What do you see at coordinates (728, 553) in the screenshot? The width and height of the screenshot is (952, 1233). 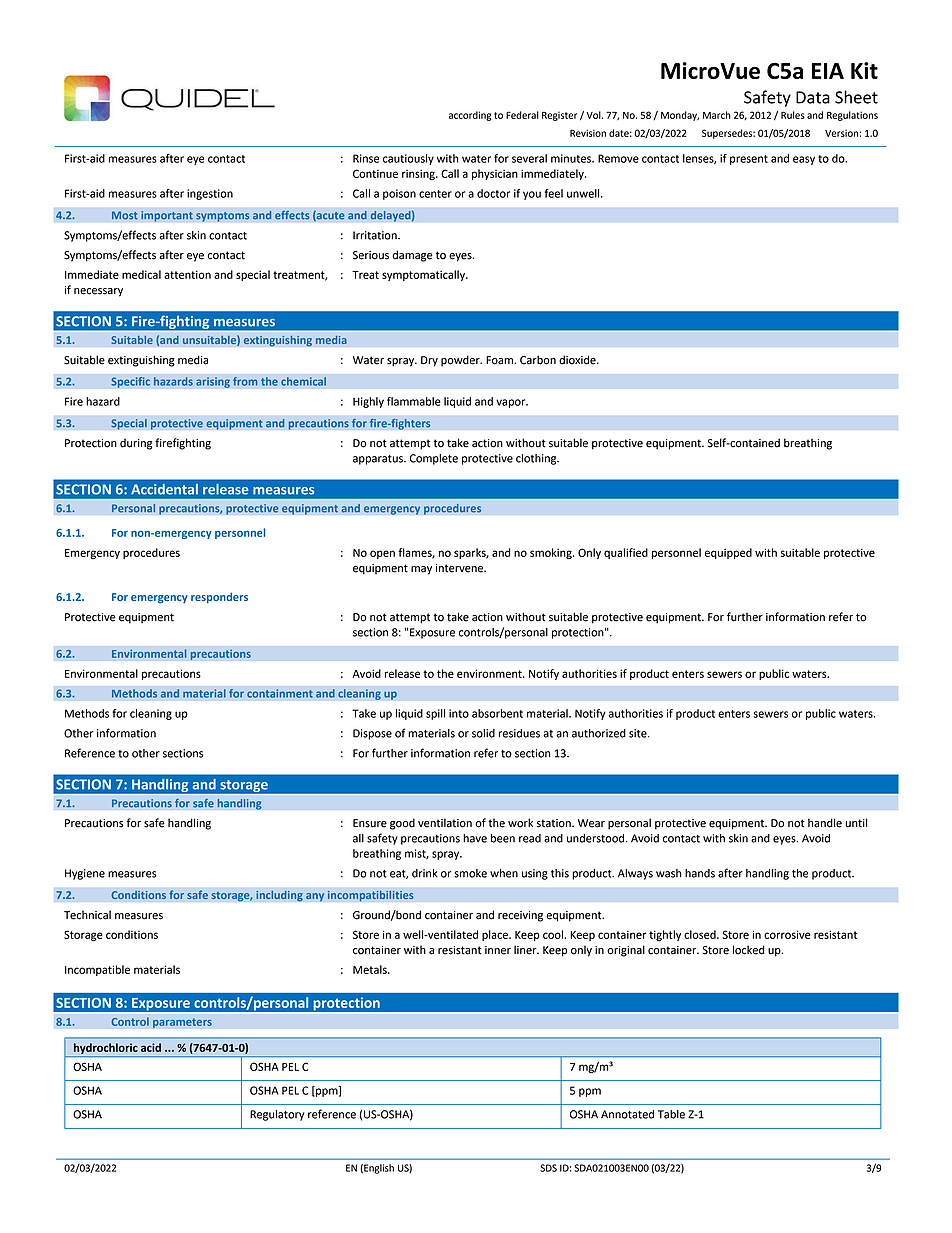 I see `equipped` at bounding box center [728, 553].
